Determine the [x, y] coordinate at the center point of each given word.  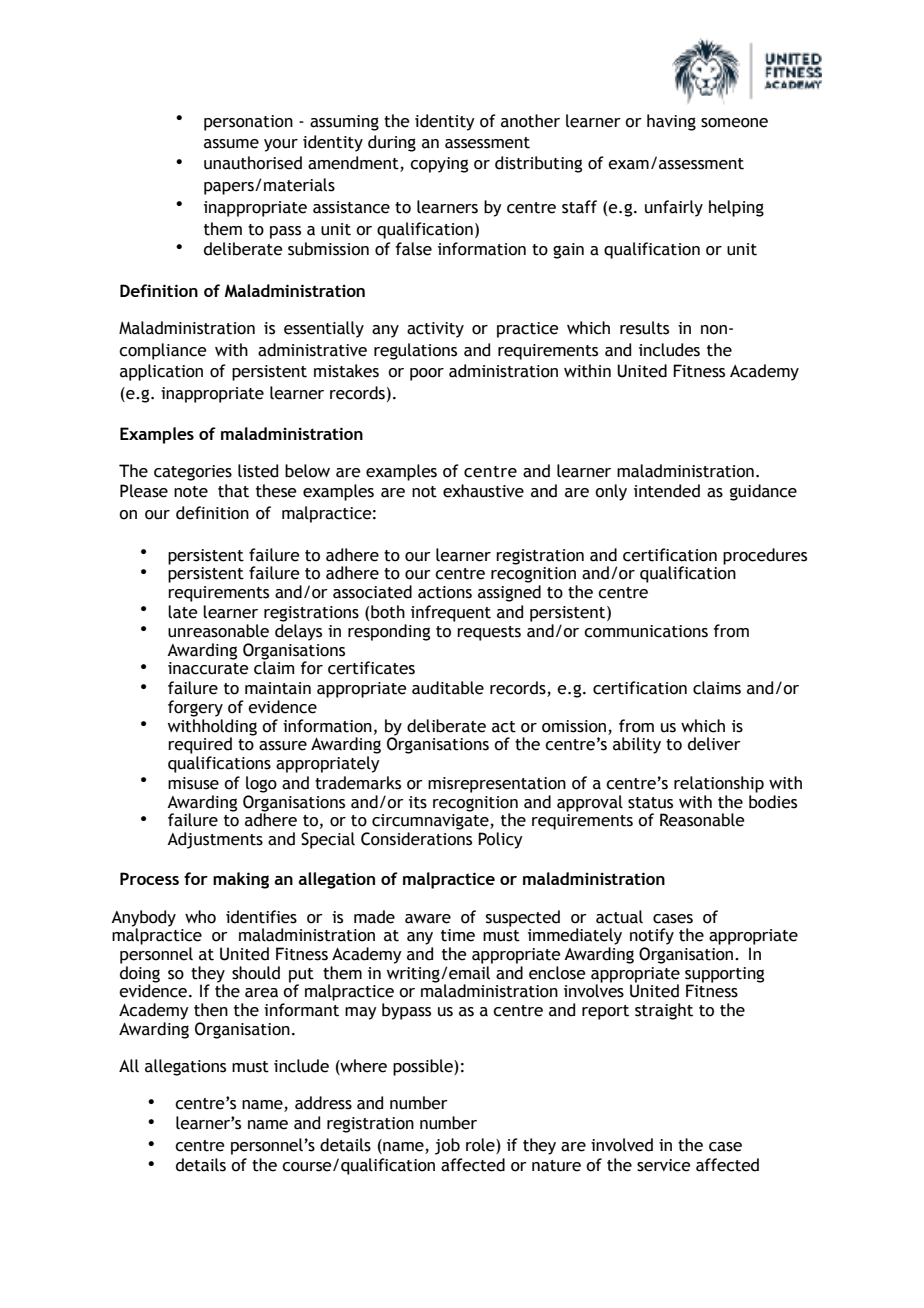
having [671, 122]
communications [646, 631]
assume [231, 144]
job [447, 1146]
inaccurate [208, 667]
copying [439, 165]
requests [489, 633]
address [323, 1103]
